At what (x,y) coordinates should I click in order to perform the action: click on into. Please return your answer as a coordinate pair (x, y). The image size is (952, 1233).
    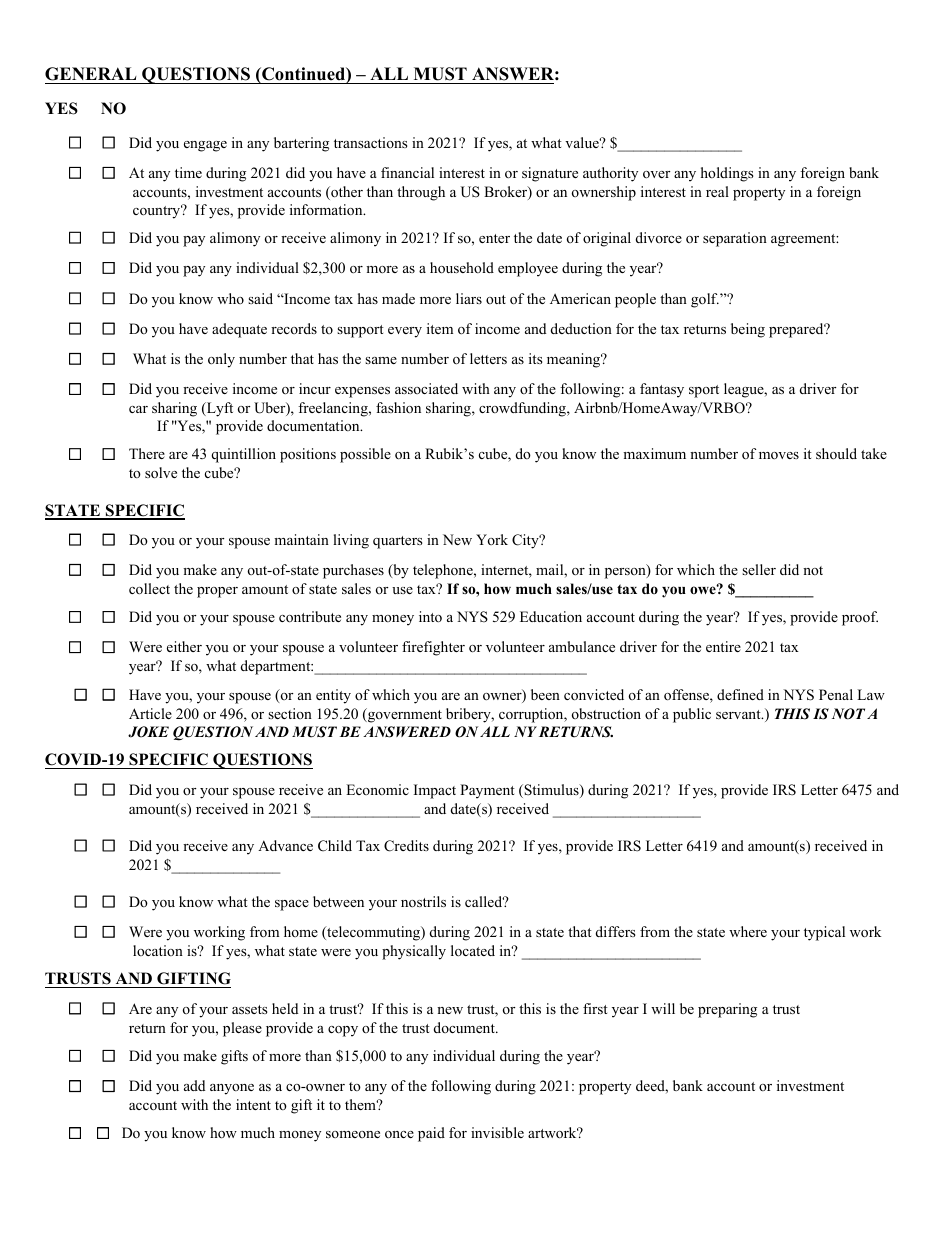
    Looking at the image, I should click on (430, 616).
